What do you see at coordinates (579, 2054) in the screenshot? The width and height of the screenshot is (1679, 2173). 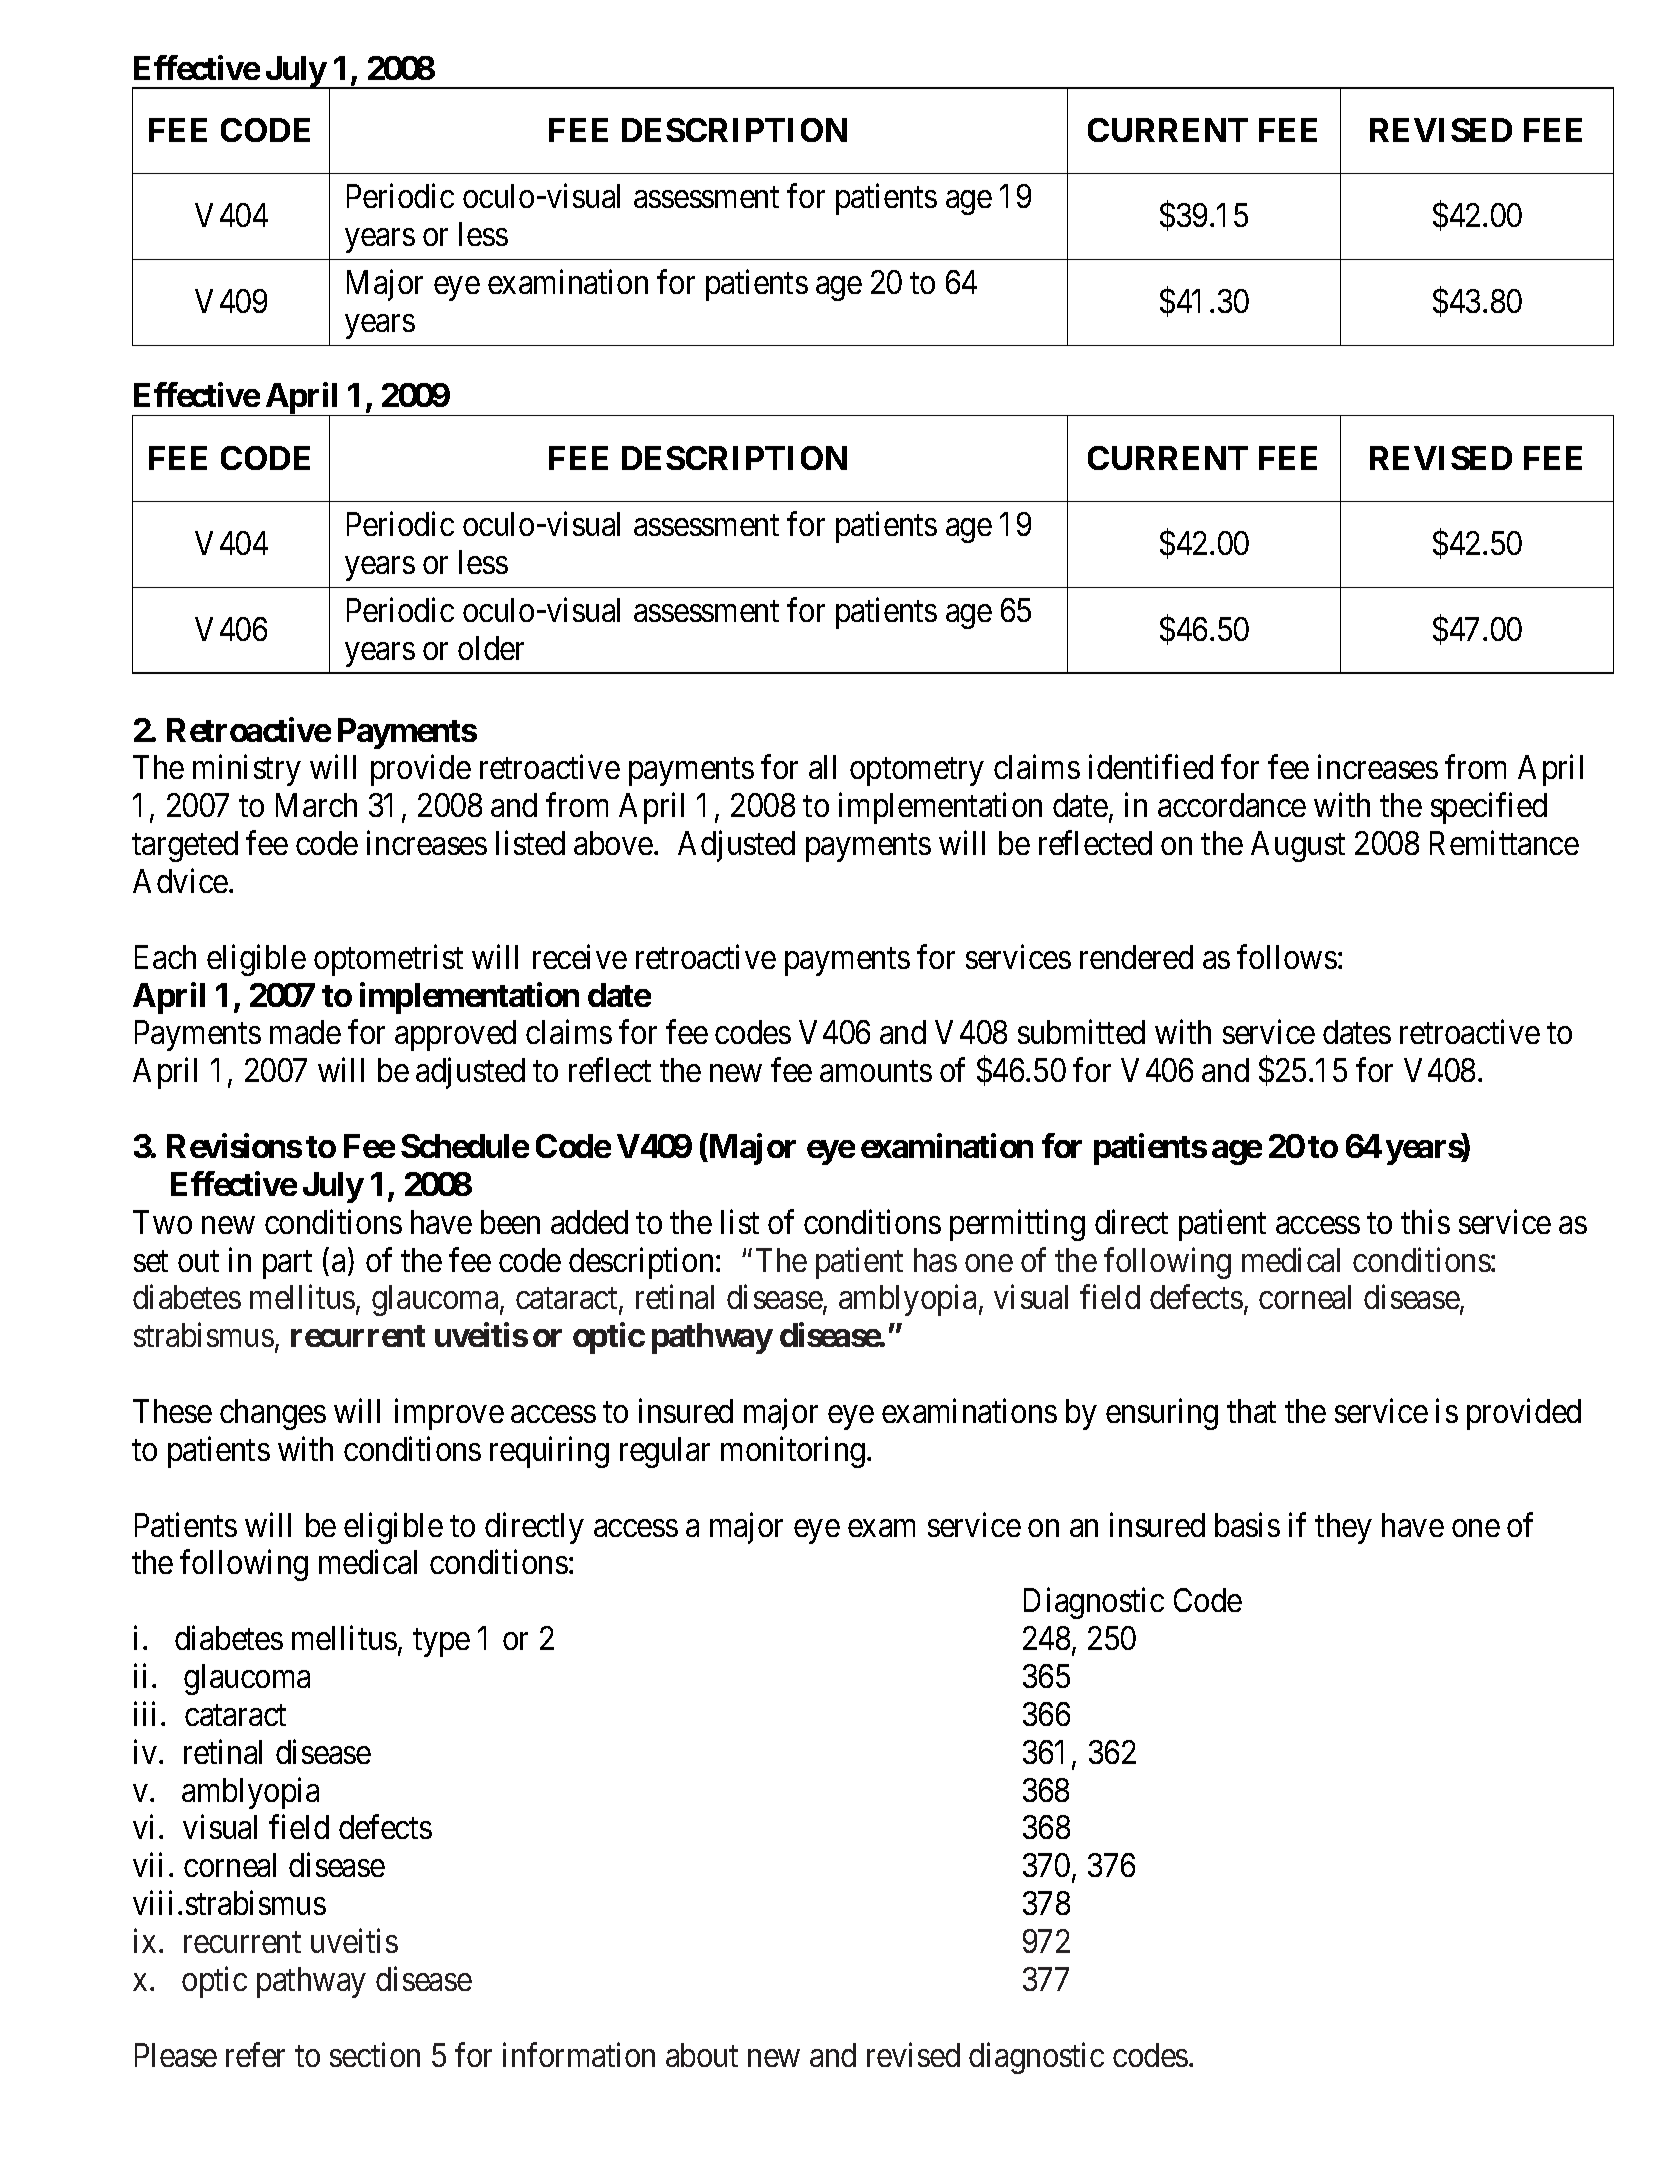 I see `information` at bounding box center [579, 2054].
